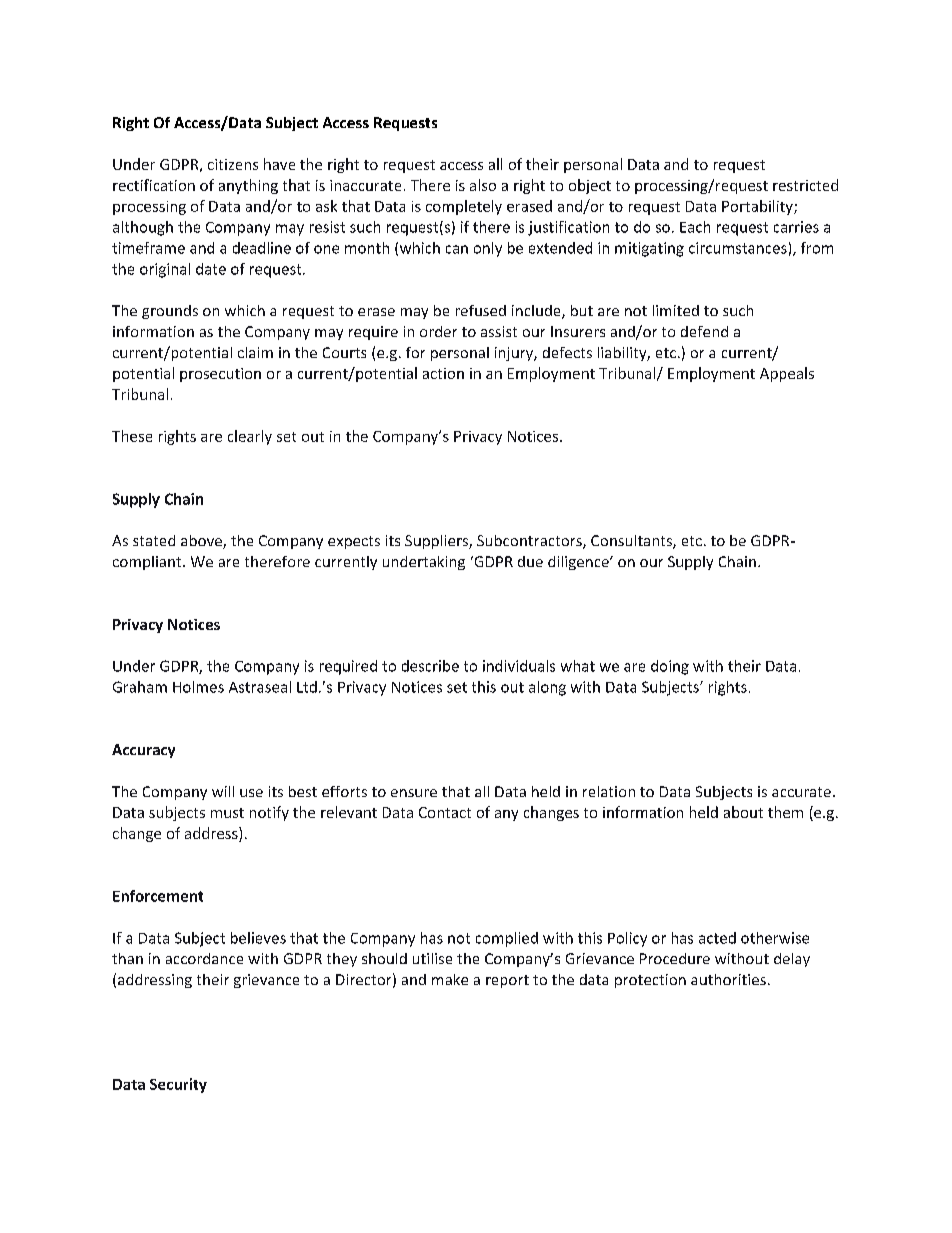 The image size is (952, 1233). Describe the element at coordinates (758, 207) in the screenshot. I see `Portability` at that location.
